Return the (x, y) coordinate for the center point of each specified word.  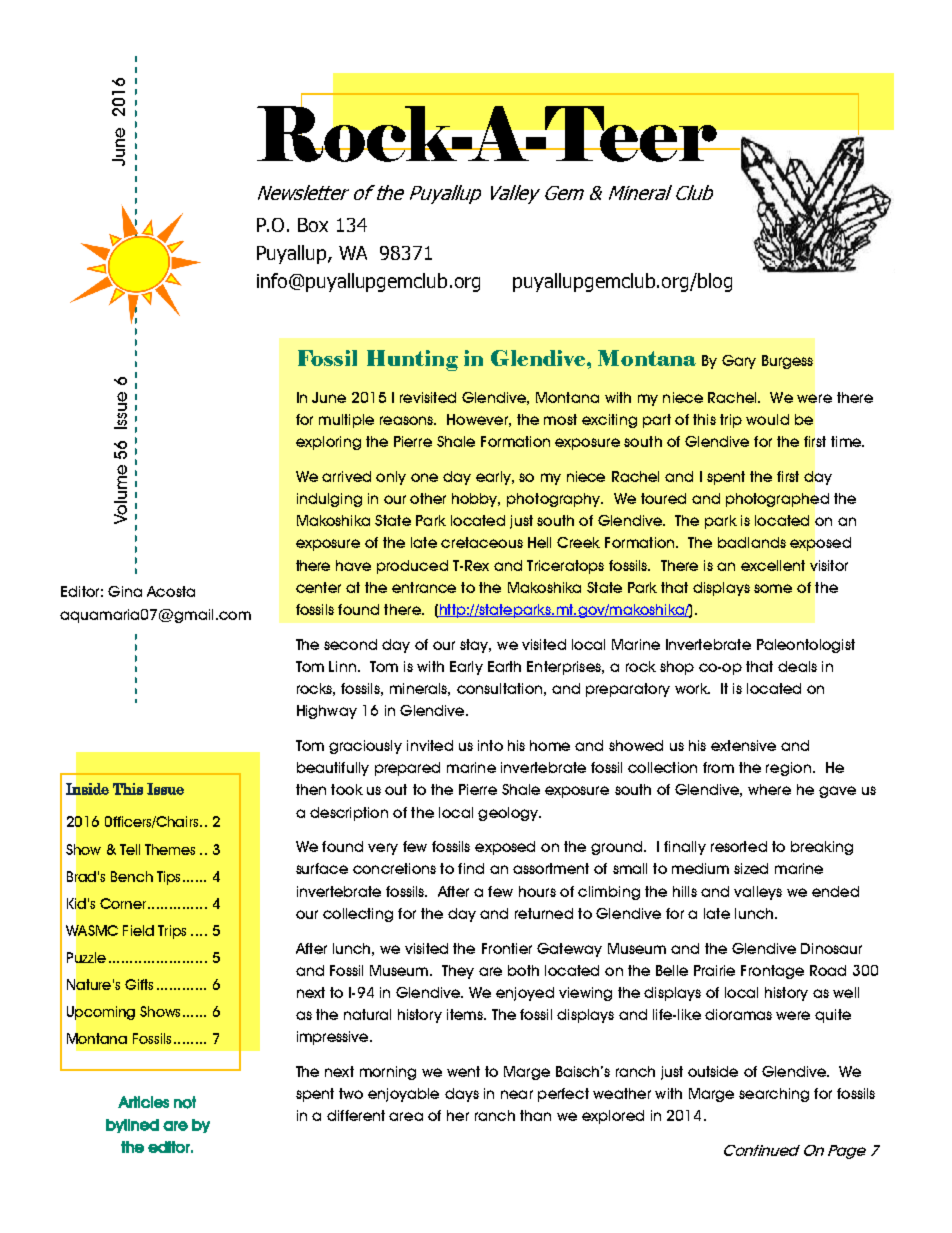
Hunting (412, 360)
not (185, 1102)
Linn (342, 666)
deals (797, 666)
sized (751, 868)
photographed (777, 500)
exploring (328, 443)
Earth (504, 666)
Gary (739, 362)
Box (313, 225)
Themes (170, 849)
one (424, 477)
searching (774, 1095)
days (462, 1095)
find (471, 868)
